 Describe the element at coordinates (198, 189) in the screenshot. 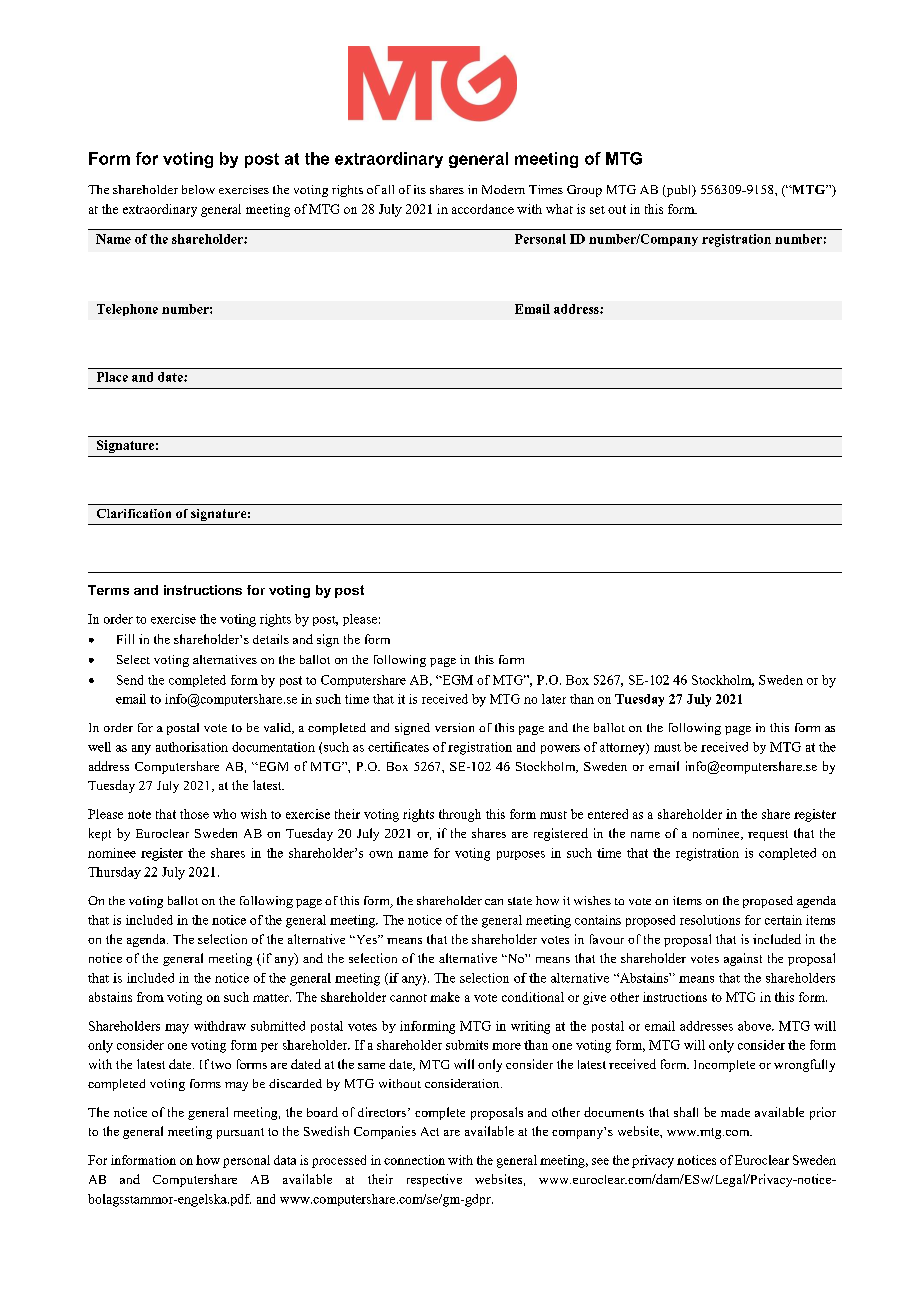

I see `below` at that location.
